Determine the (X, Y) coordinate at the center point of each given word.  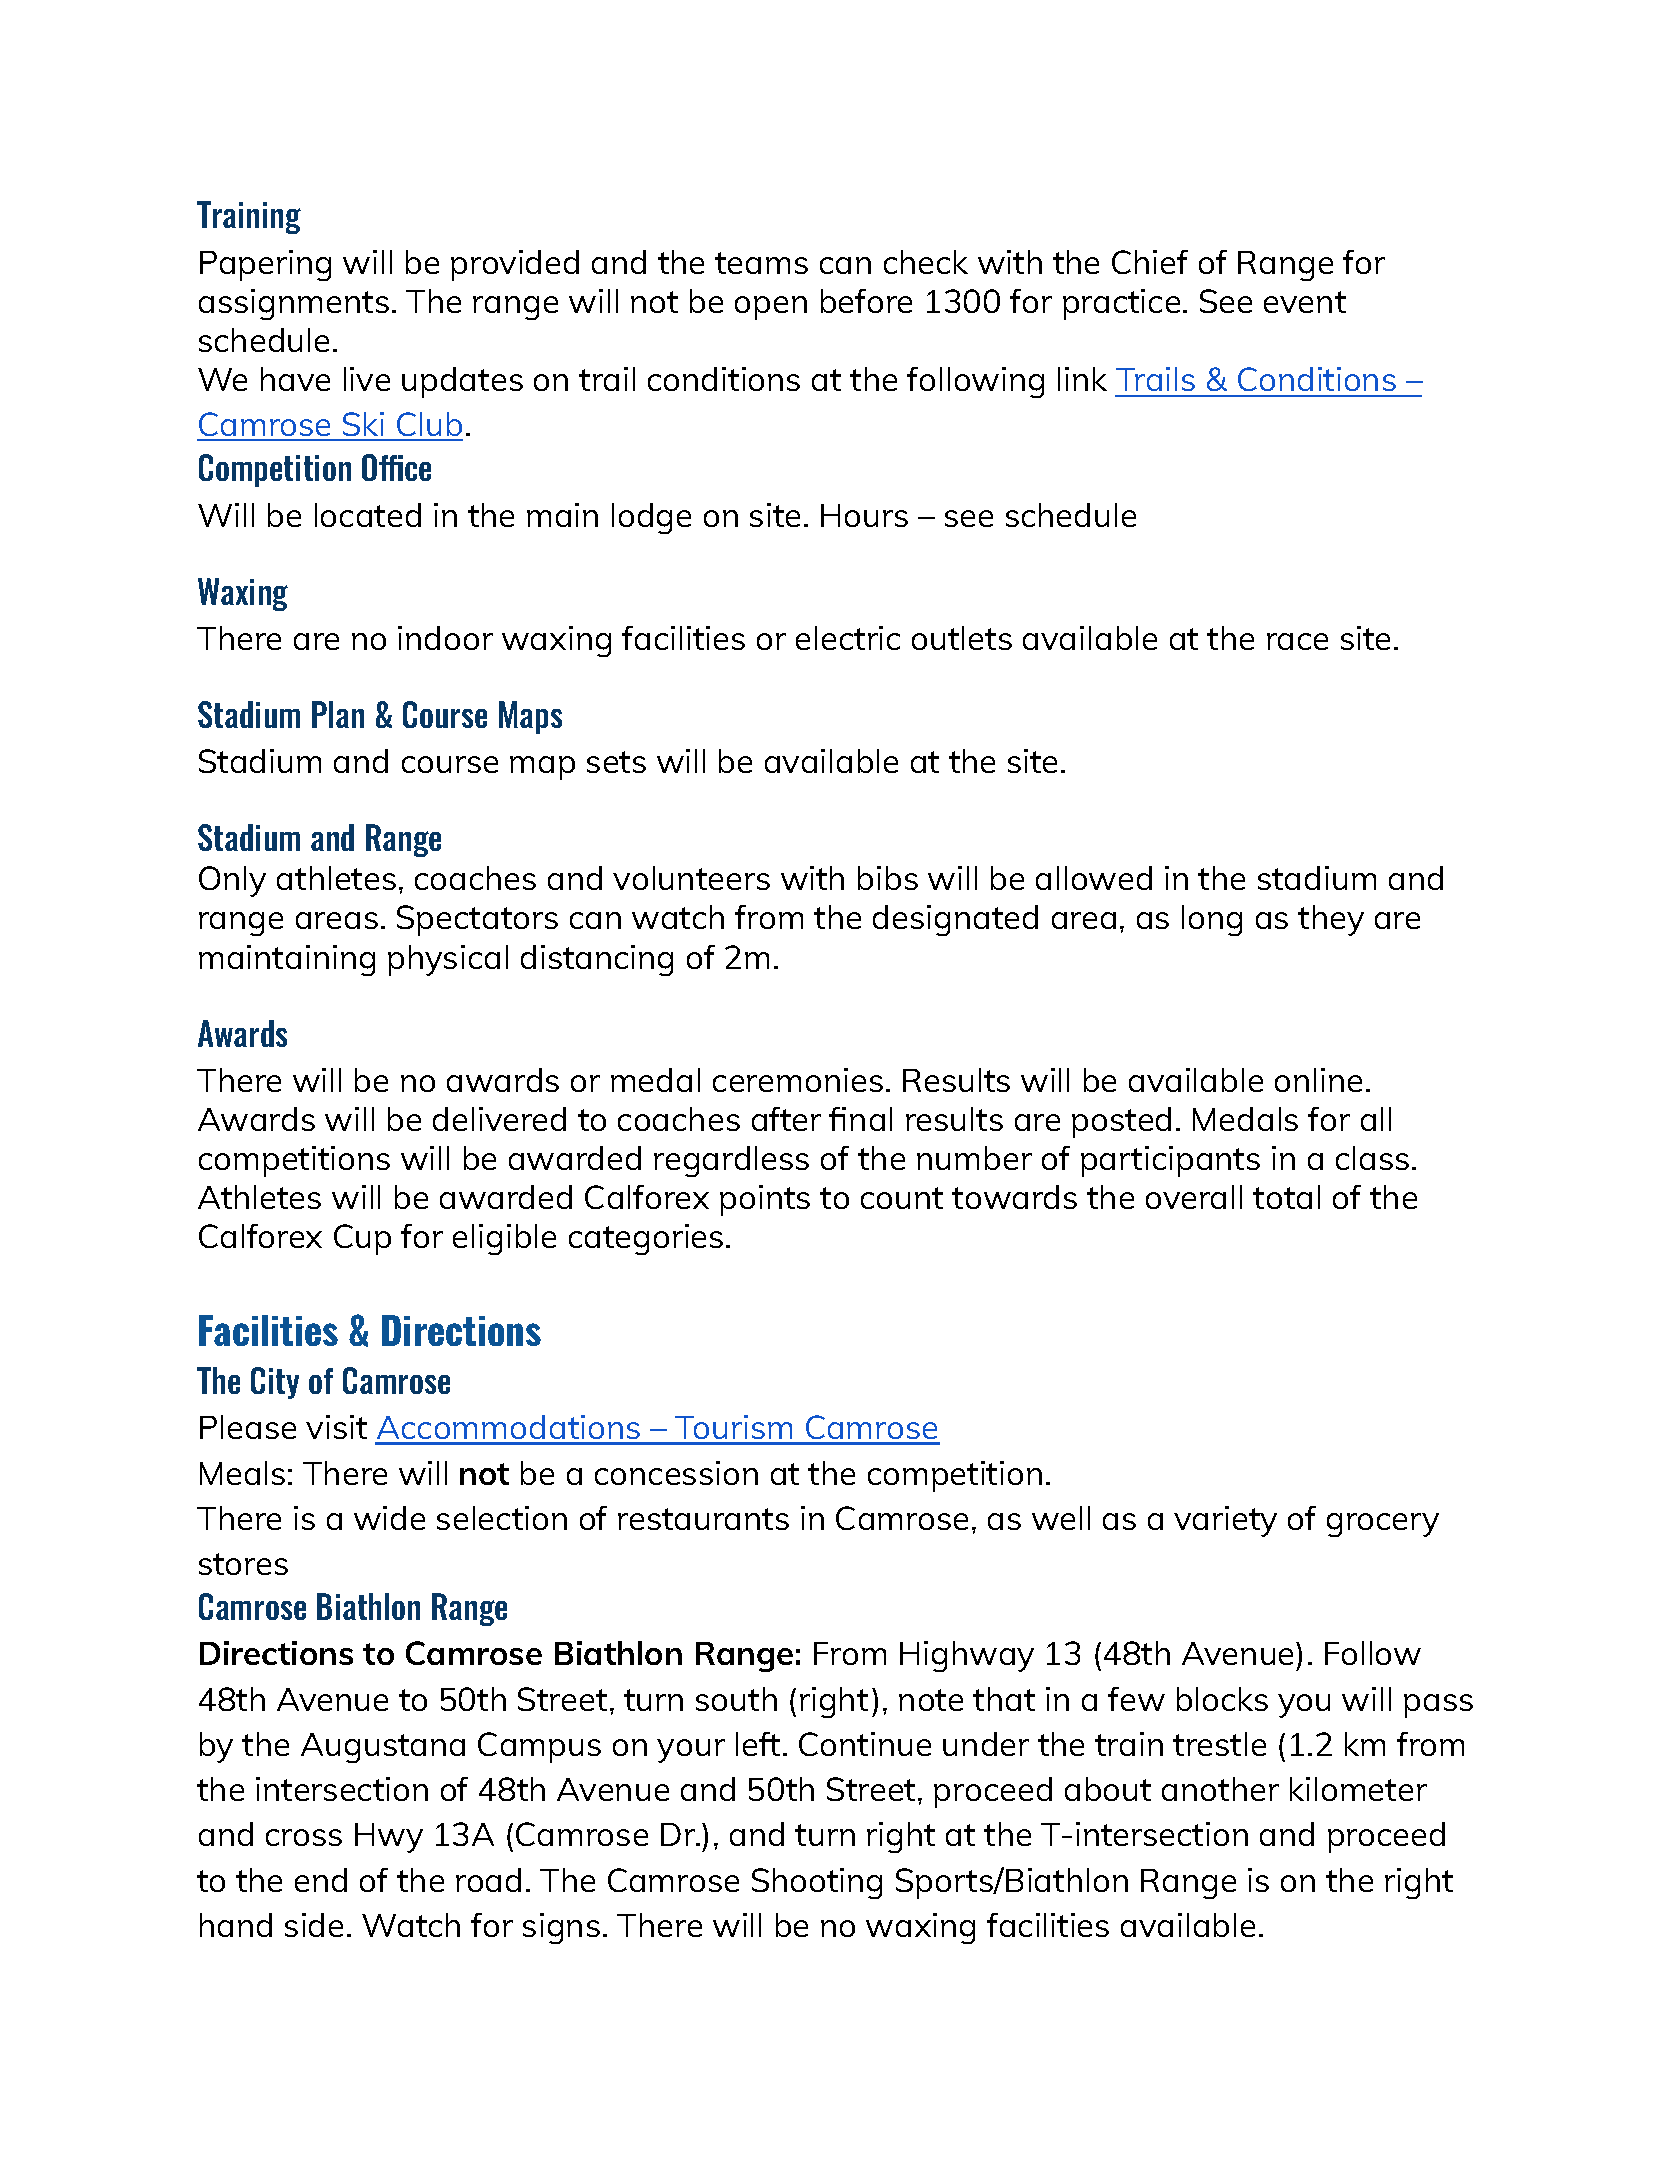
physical (448, 960)
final (860, 1119)
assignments (294, 304)
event (1305, 302)
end (321, 1880)
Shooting (817, 1883)
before (866, 301)
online (1318, 1080)
